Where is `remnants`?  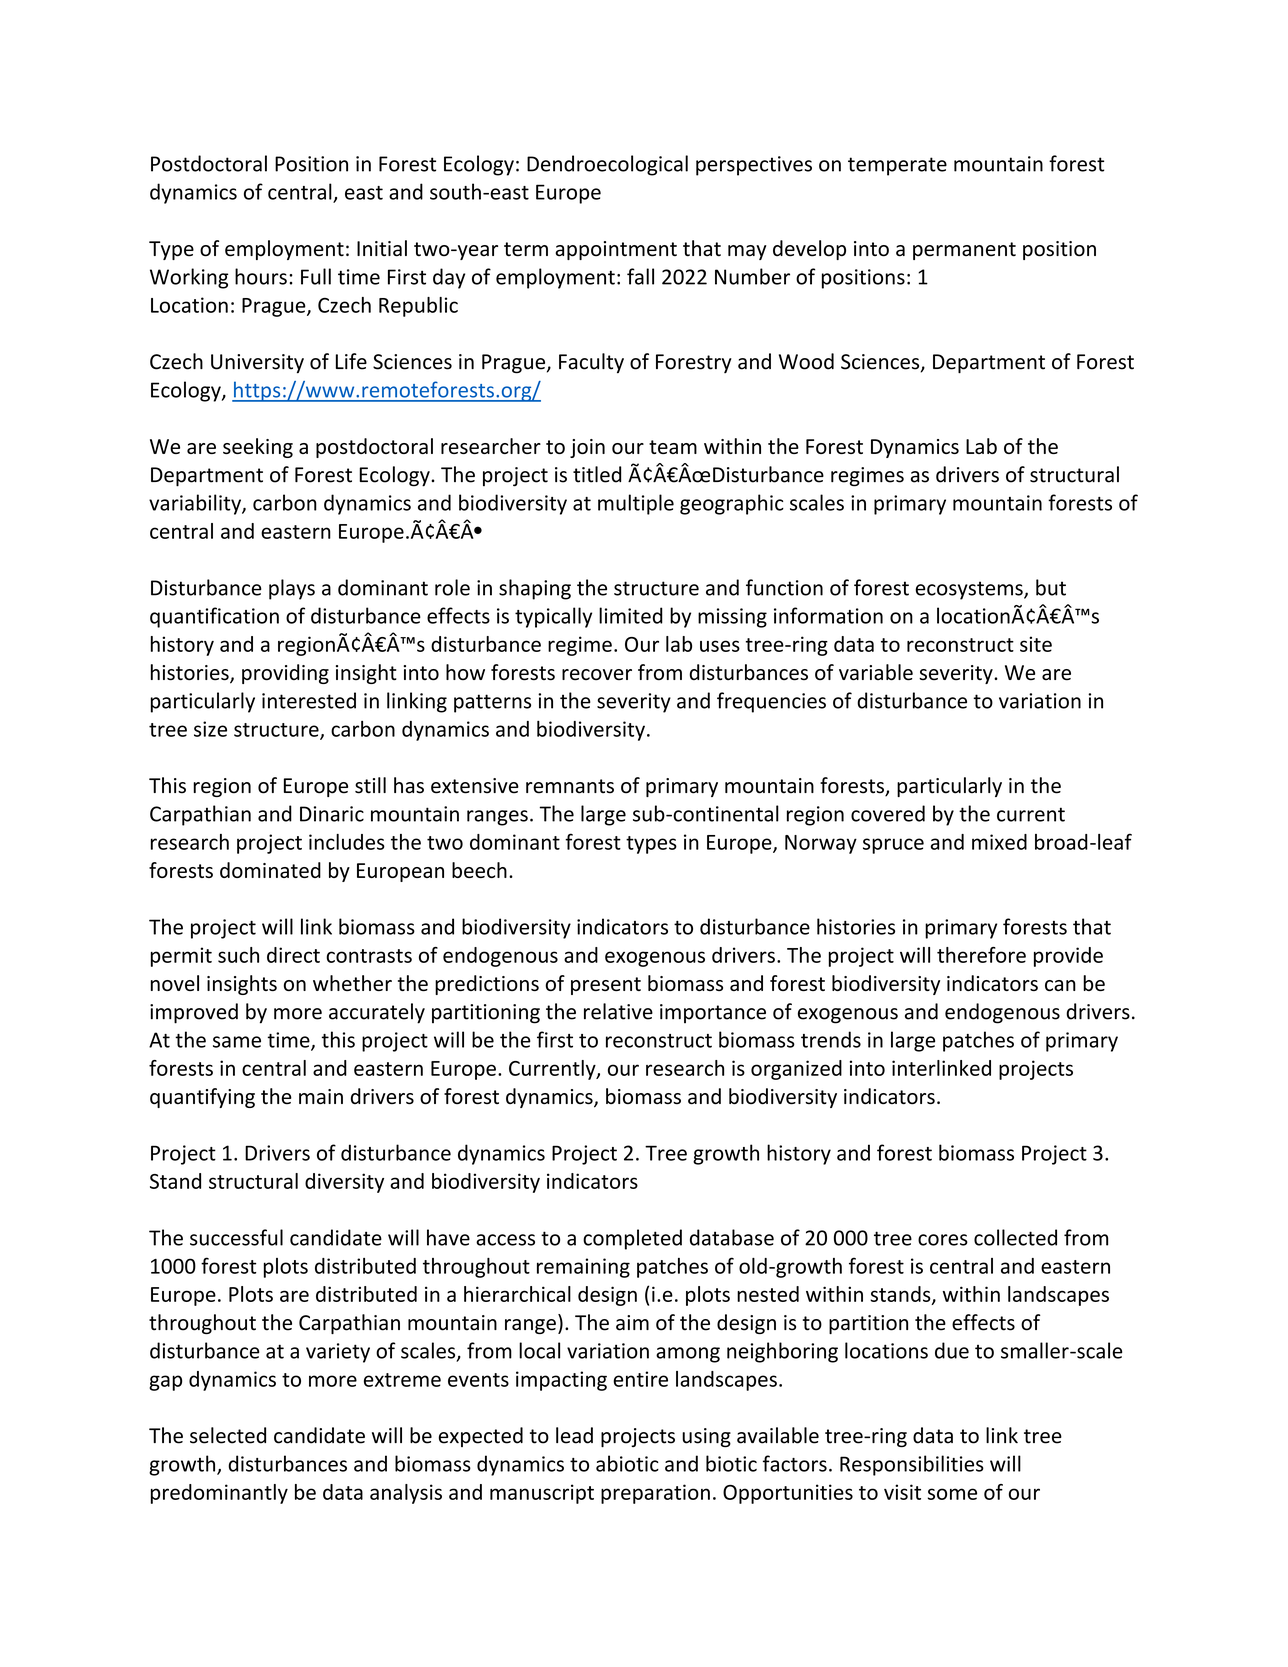 remnants is located at coordinates (570, 786).
